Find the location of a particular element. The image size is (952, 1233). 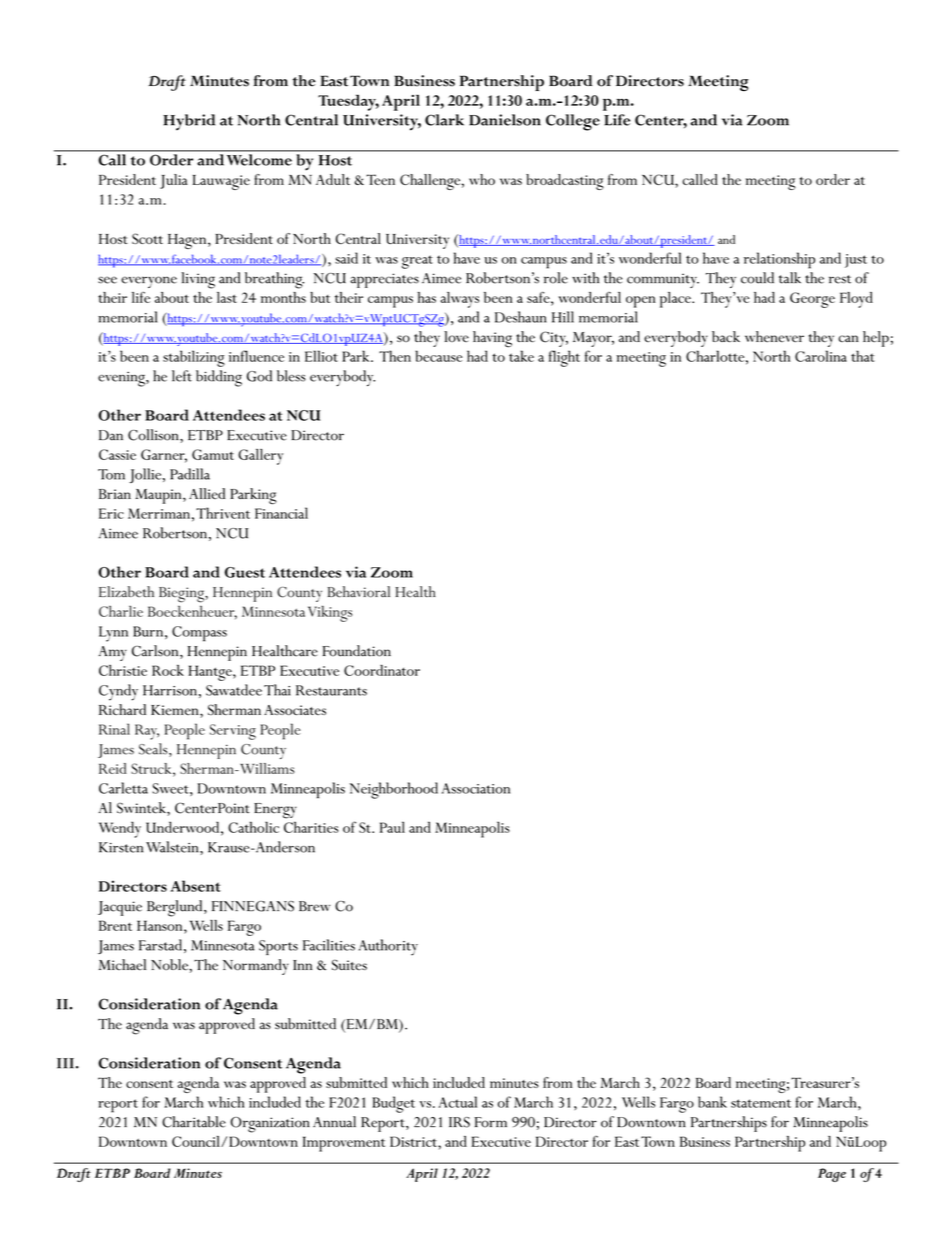

Charitable is located at coordinates (194, 1122).
